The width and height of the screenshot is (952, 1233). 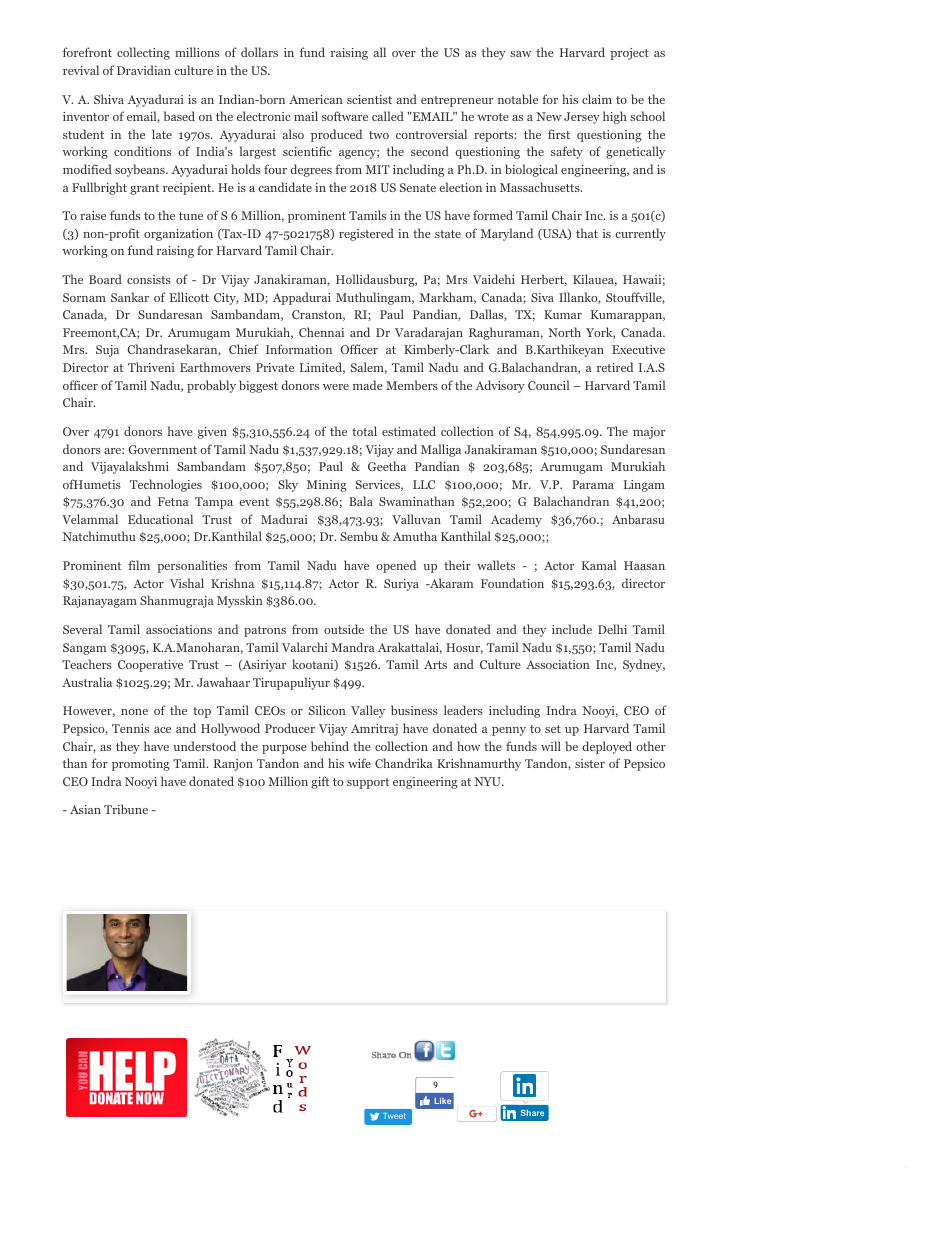 What do you see at coordinates (394, 1116) in the screenshot?
I see `Tweet` at bounding box center [394, 1116].
